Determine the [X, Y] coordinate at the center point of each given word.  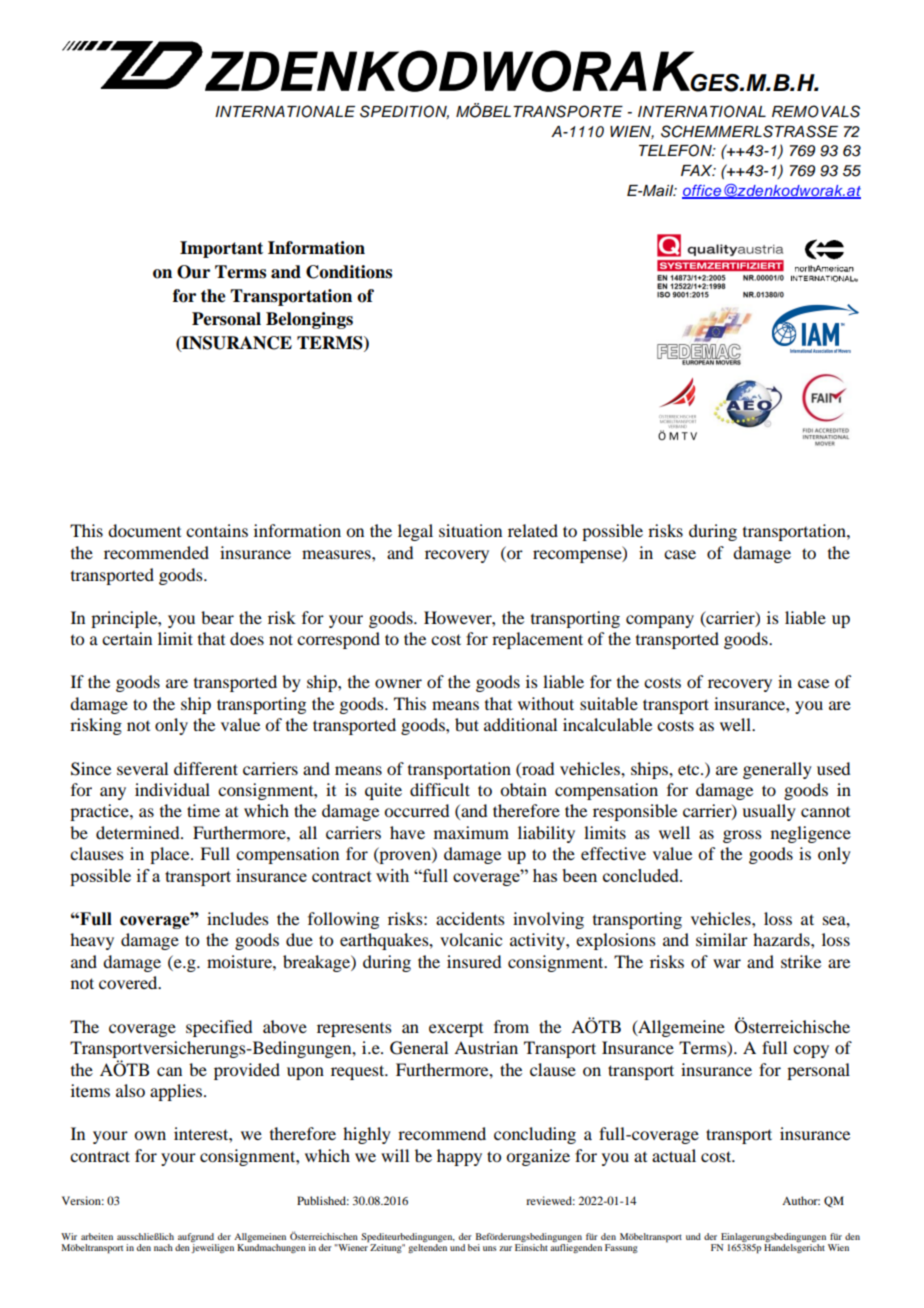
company [660, 621]
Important [221, 249]
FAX [698, 170]
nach [163, 1247]
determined [139, 832]
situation [470, 530]
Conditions [349, 272]
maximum [471, 832]
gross [742, 836]
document [144, 530]
